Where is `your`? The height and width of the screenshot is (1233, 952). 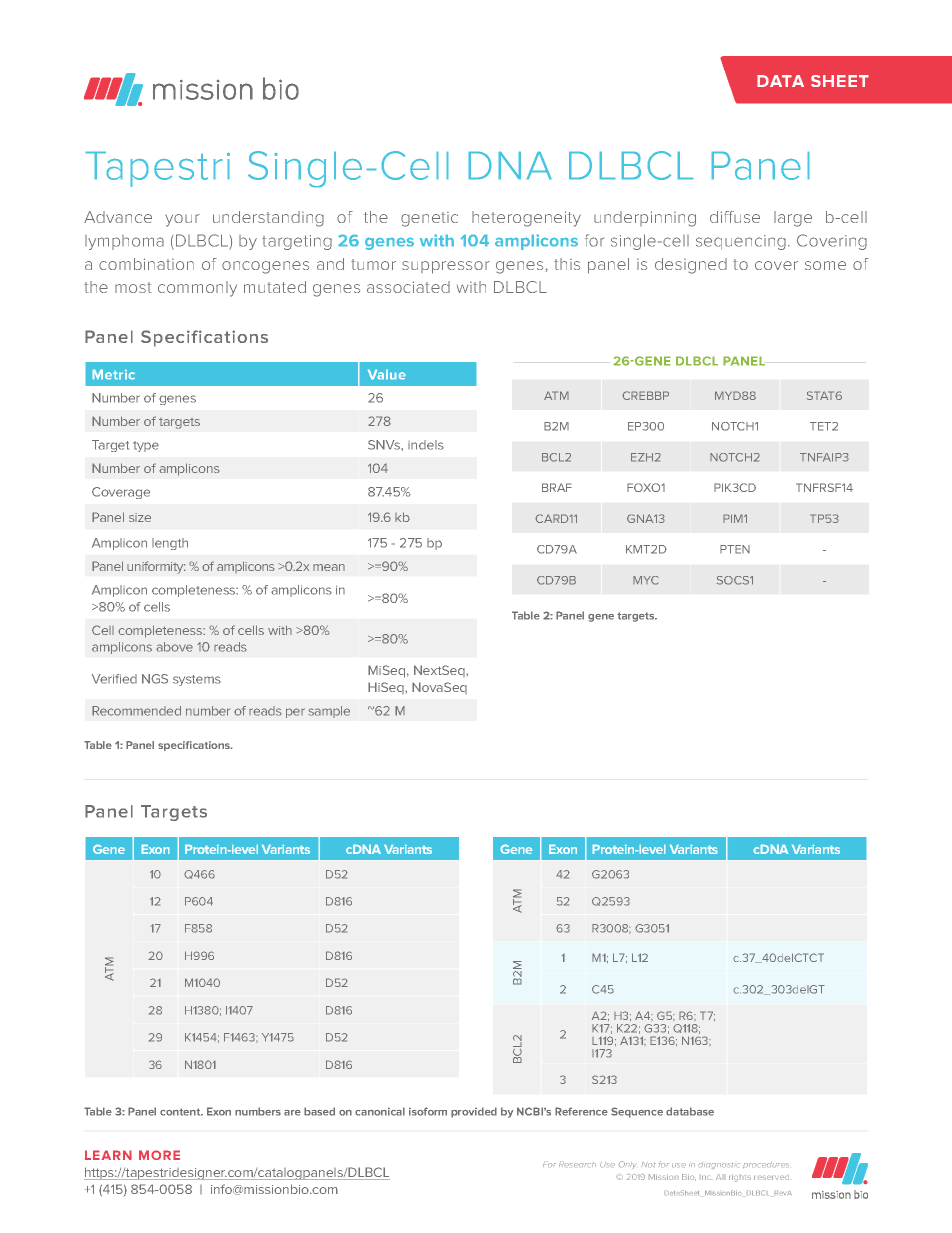
your is located at coordinates (182, 220).
